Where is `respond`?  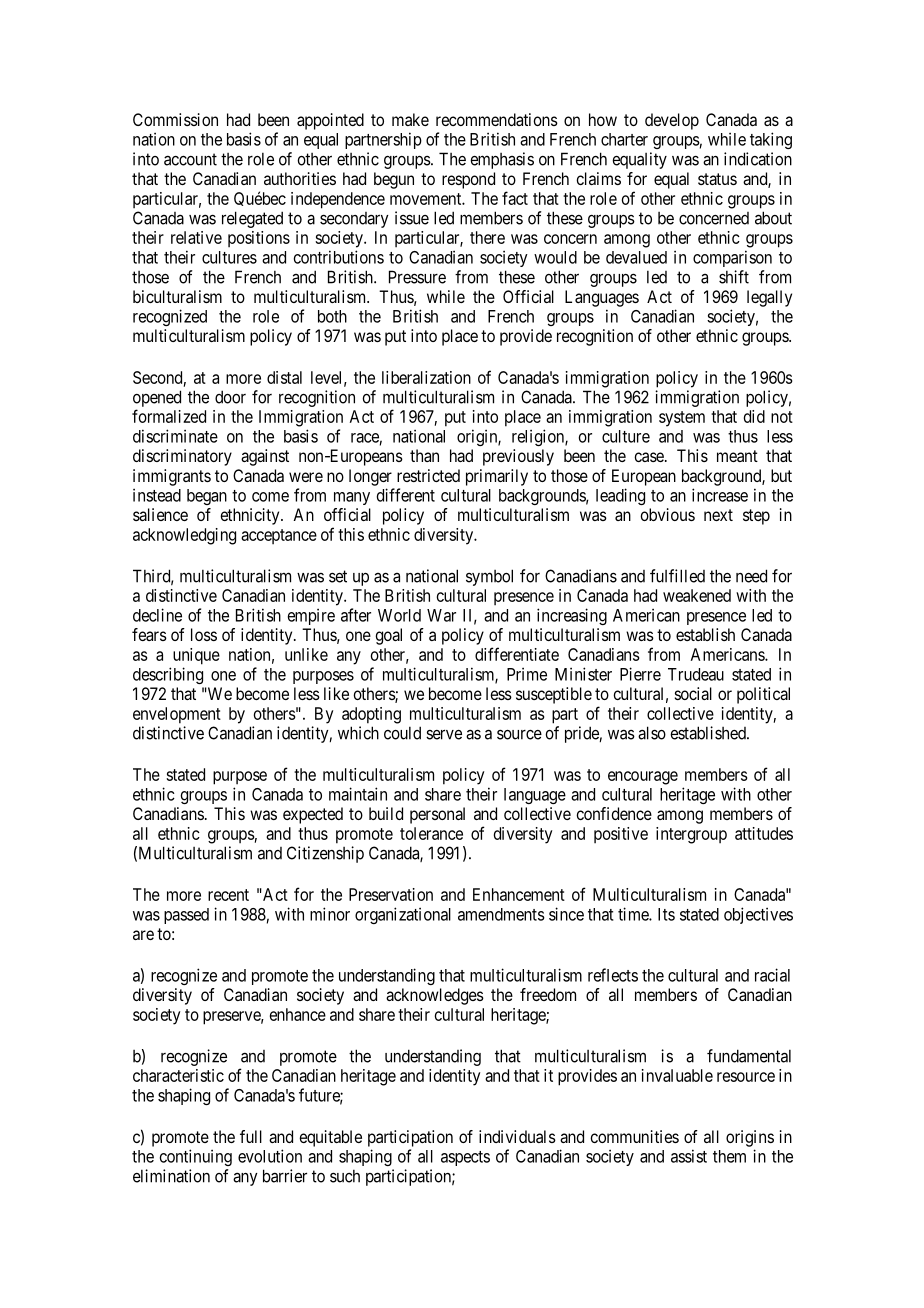 respond is located at coordinates (468, 180).
